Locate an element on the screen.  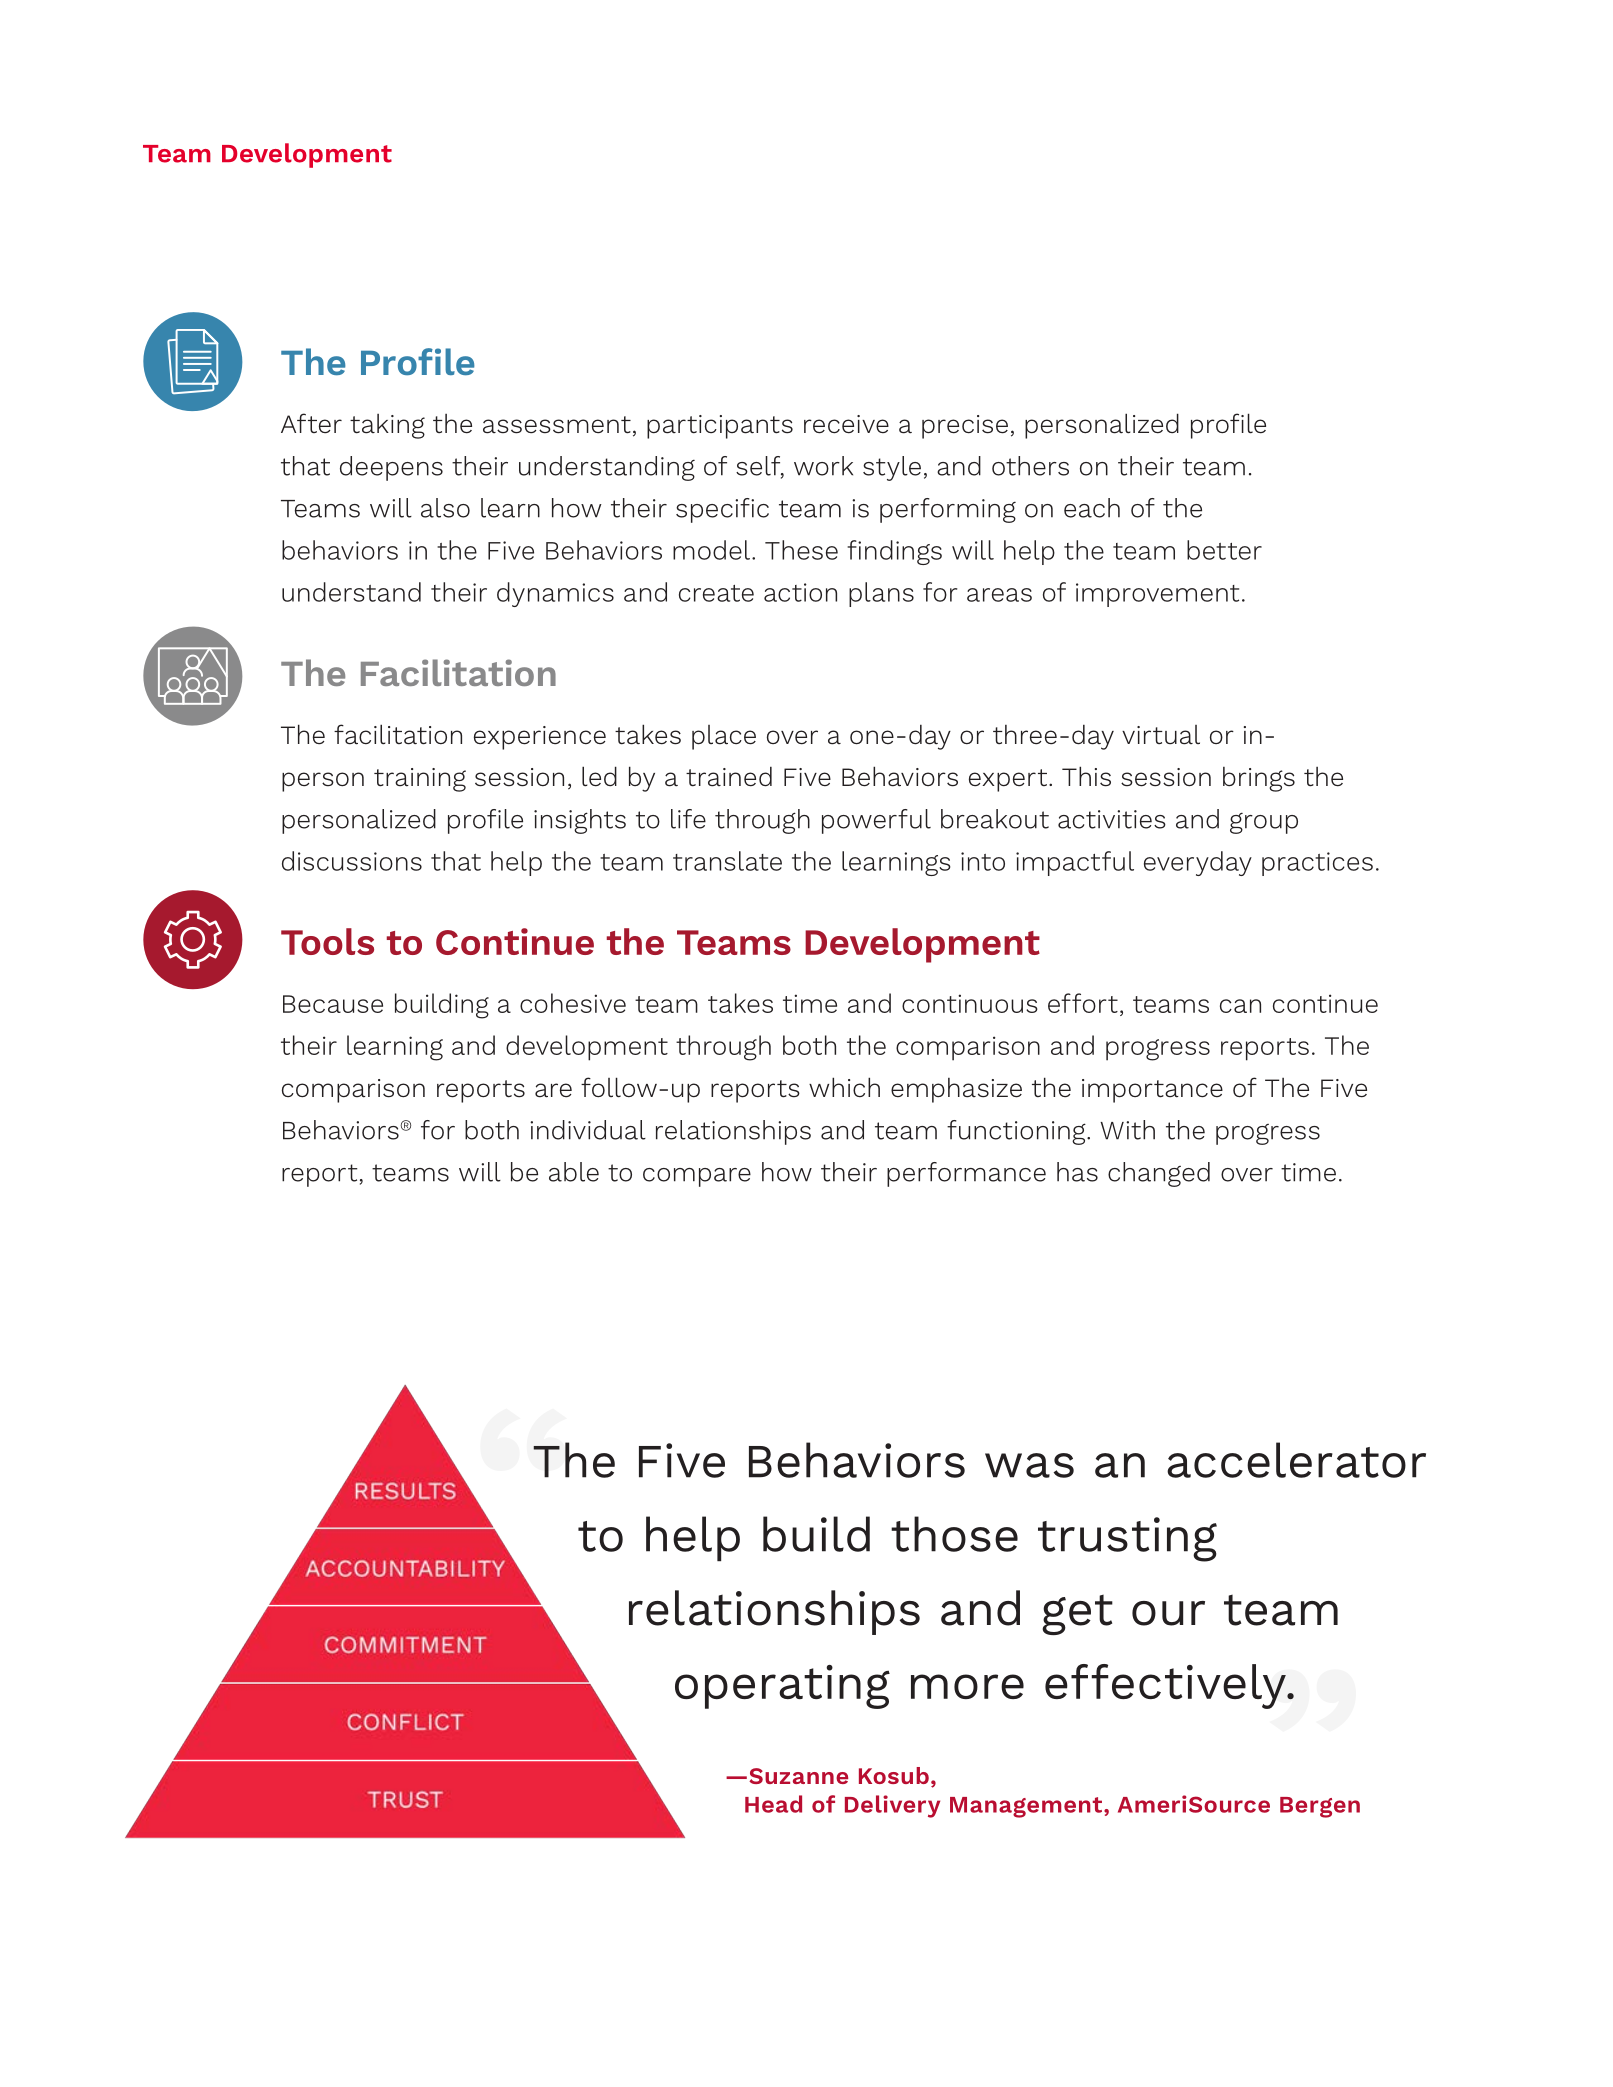
Head is located at coordinates (773, 1804).
